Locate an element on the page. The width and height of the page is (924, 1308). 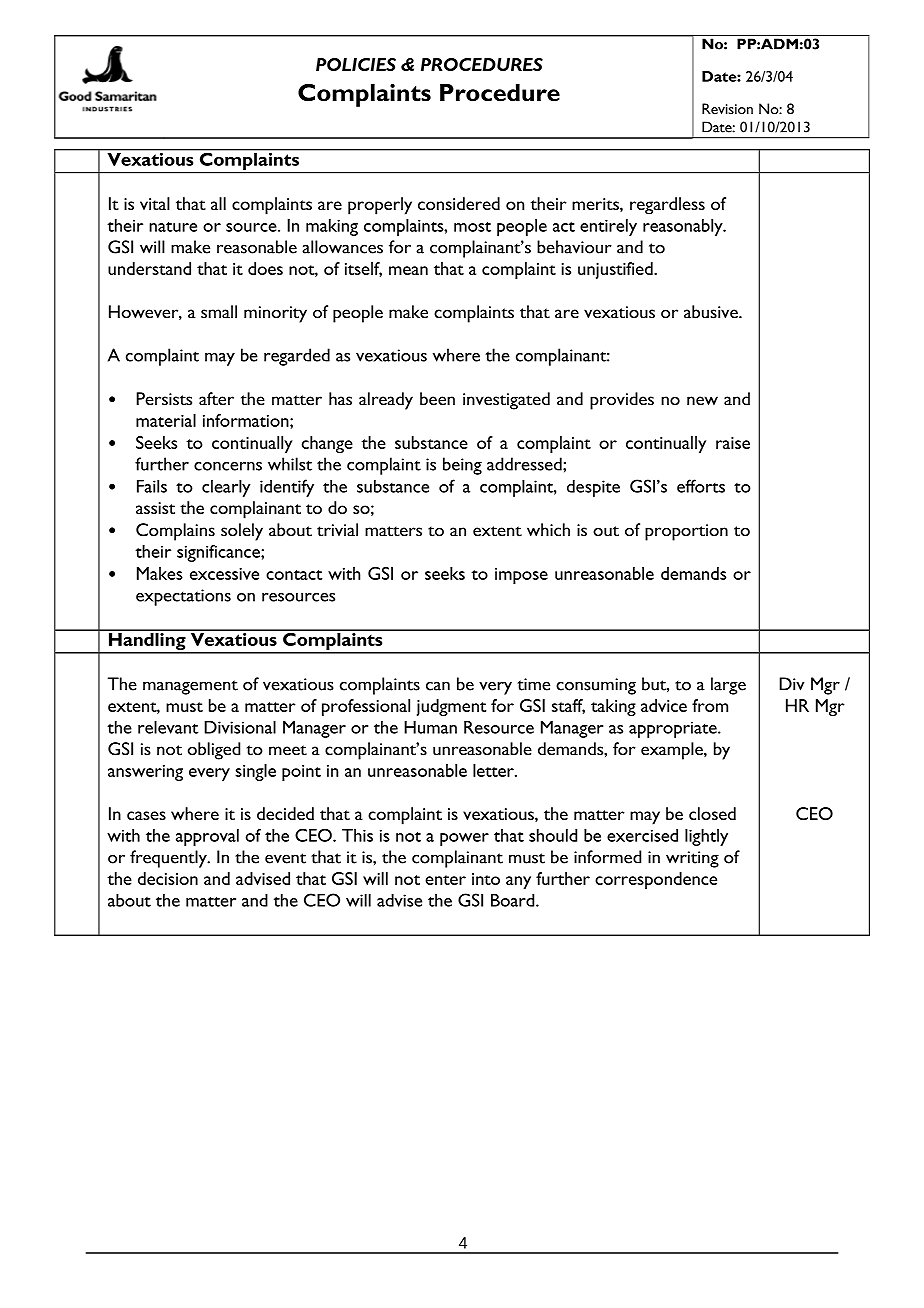
management is located at coordinates (190, 687).
